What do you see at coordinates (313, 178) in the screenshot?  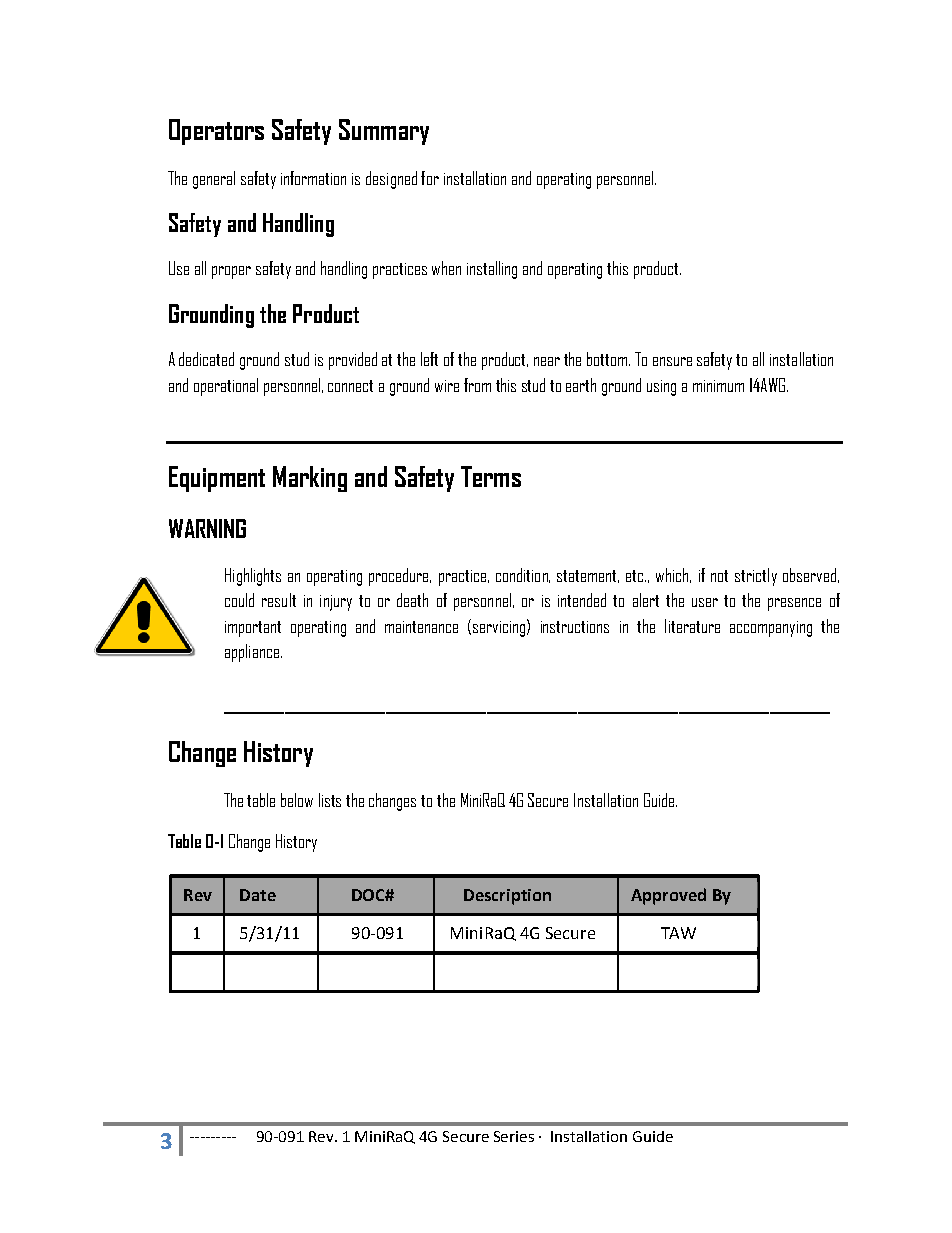 I see `information` at bounding box center [313, 178].
